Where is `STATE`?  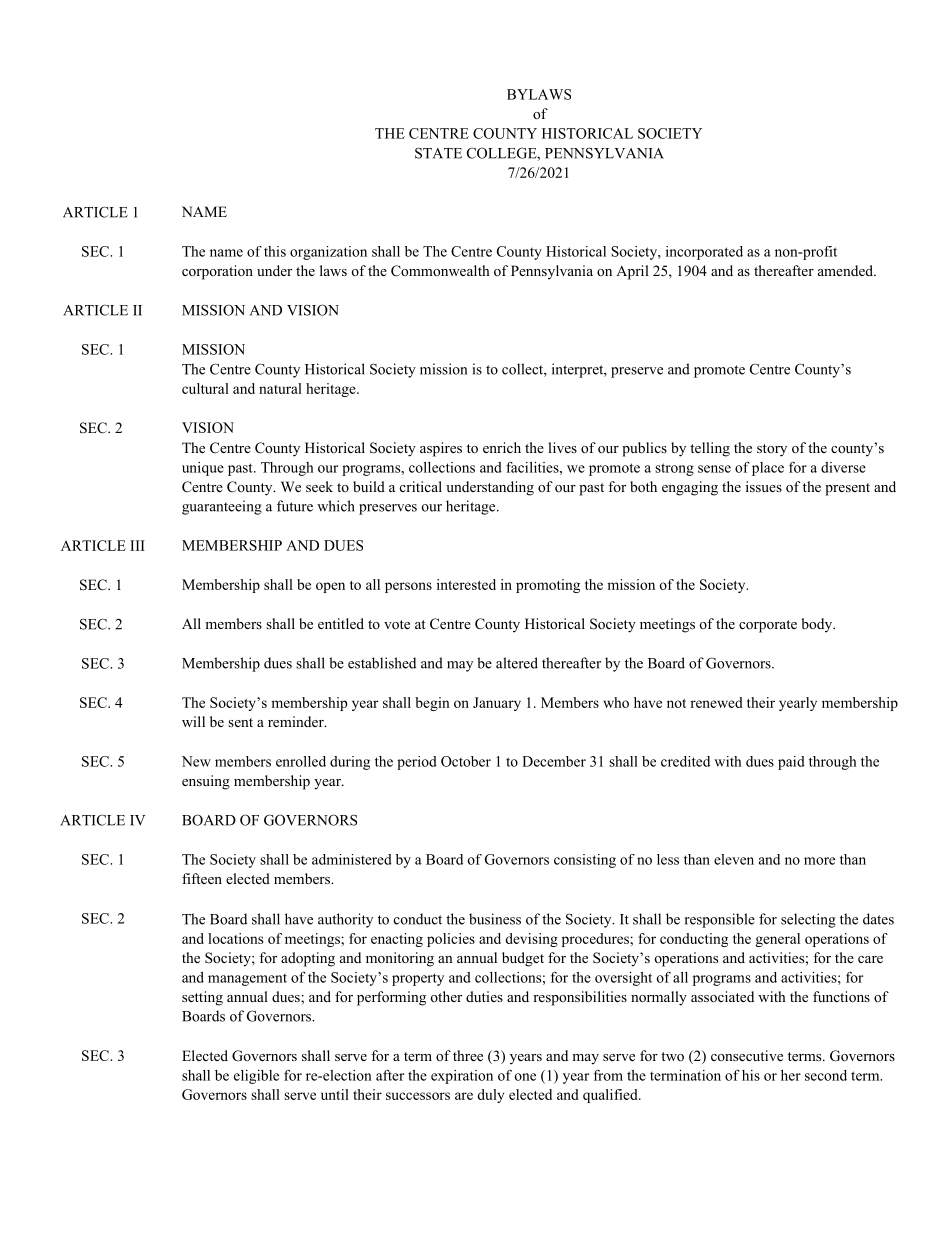 STATE is located at coordinates (438, 153).
